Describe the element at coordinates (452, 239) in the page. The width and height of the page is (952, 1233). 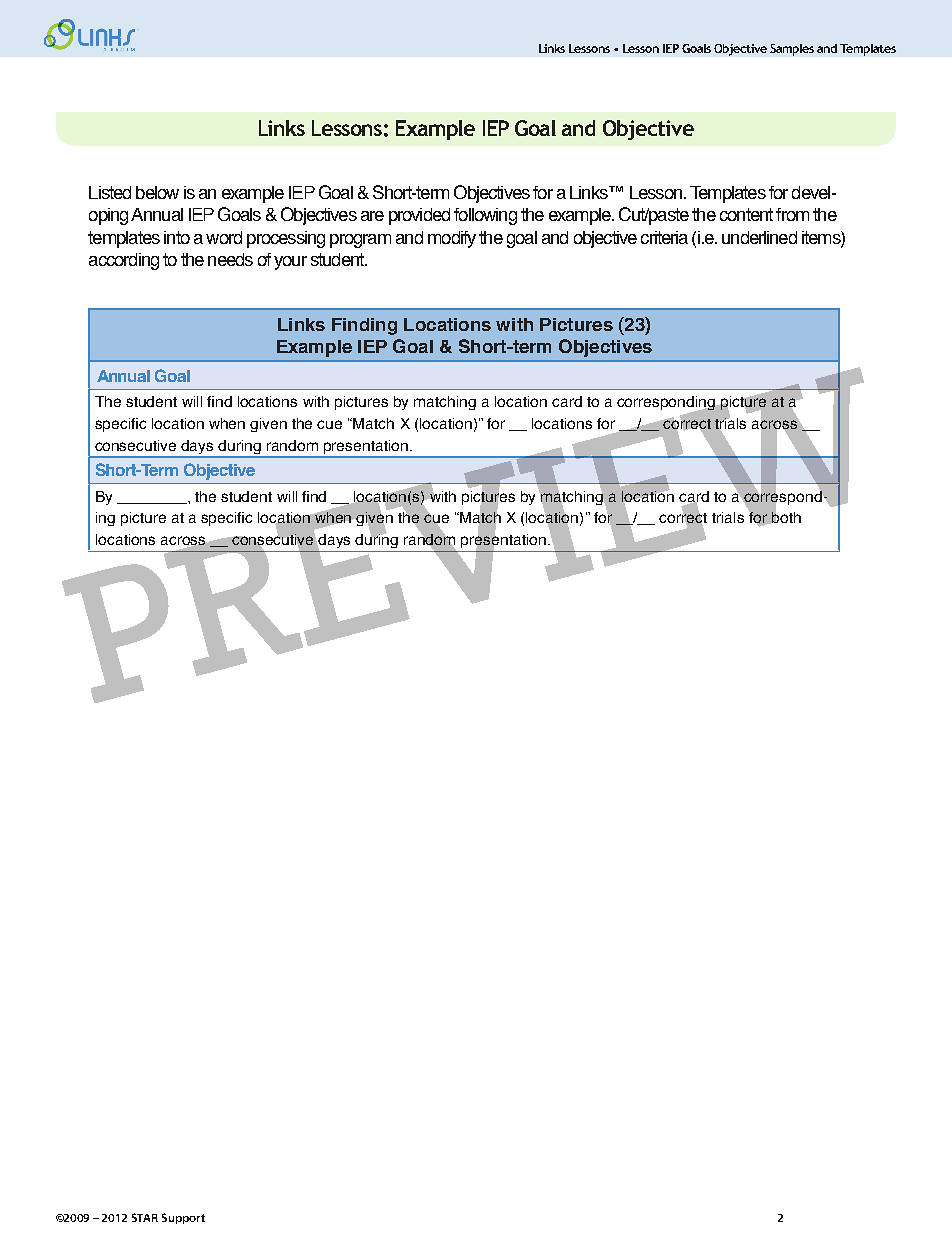
I see `modify` at that location.
